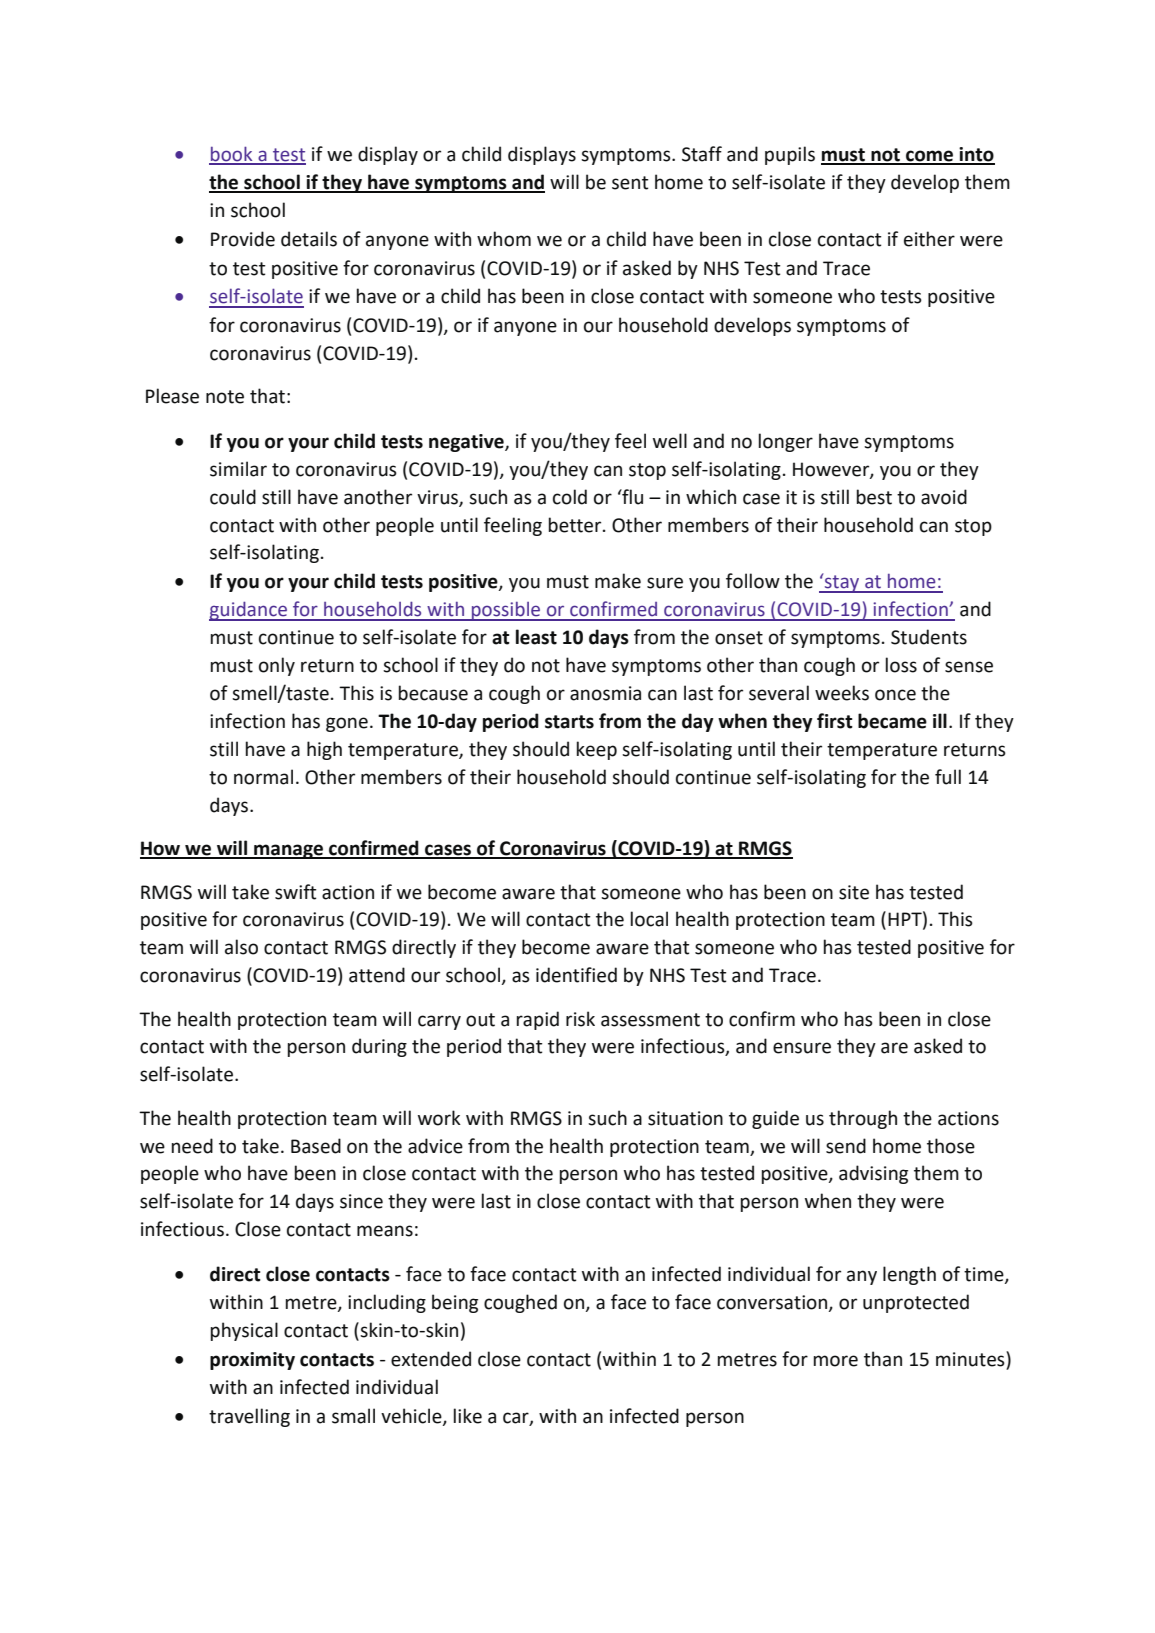 The height and width of the document is (1633, 1155). What do you see at coordinates (233, 497) in the document?
I see `could` at bounding box center [233, 497].
